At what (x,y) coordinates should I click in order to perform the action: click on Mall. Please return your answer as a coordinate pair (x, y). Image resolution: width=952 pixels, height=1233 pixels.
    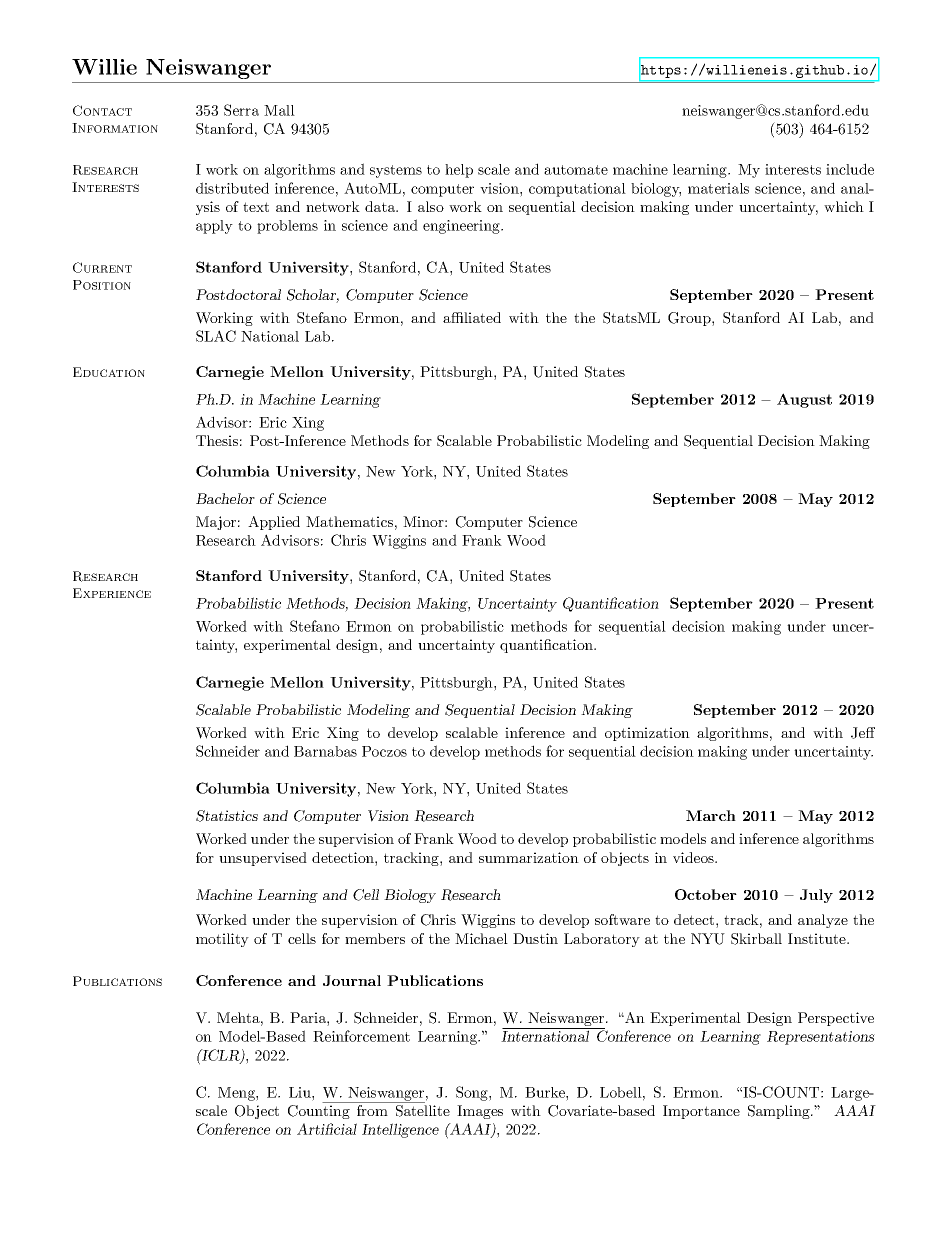
    Looking at the image, I should click on (279, 110).
